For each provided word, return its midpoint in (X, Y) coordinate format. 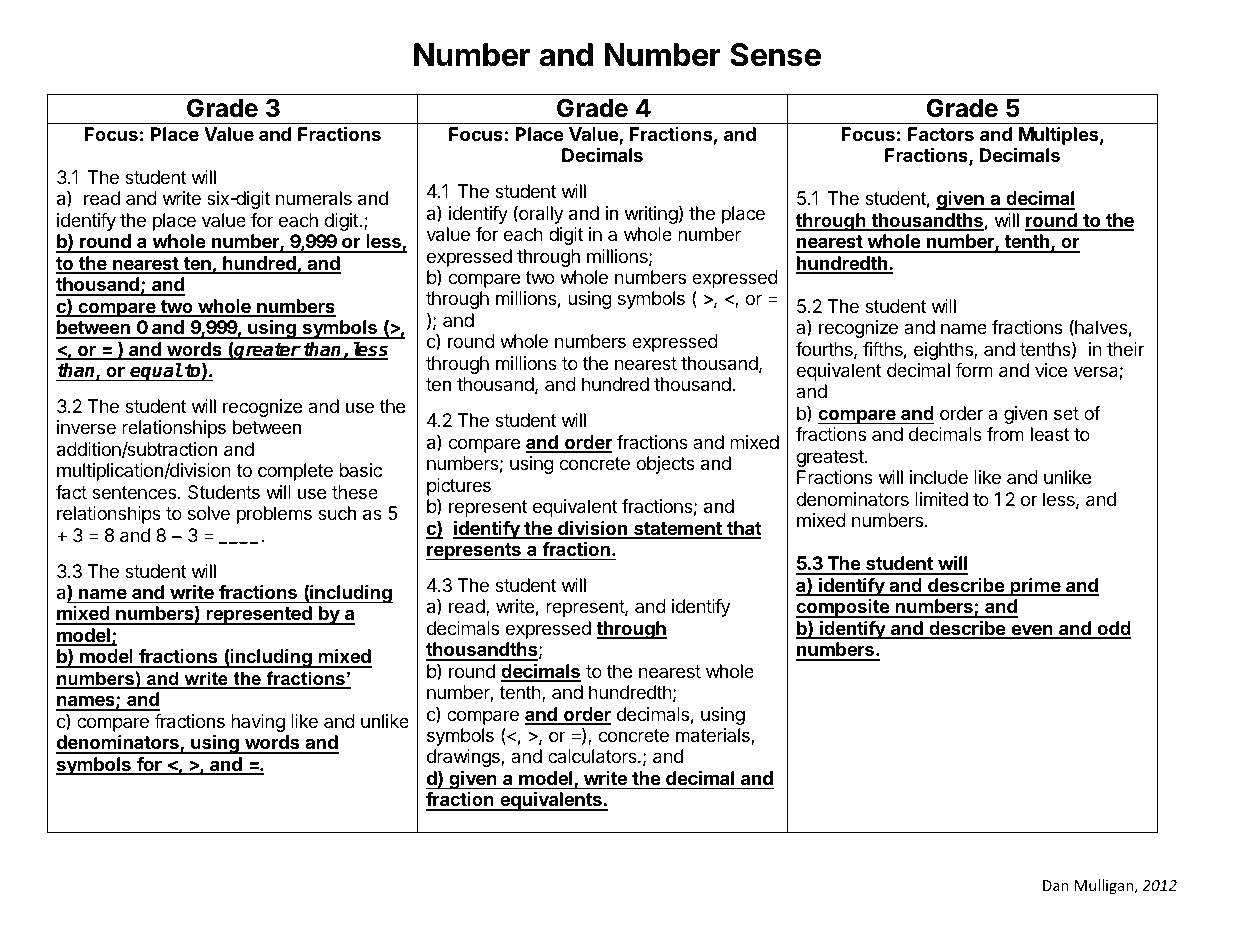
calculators (593, 756)
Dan (1056, 885)
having (258, 723)
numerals (314, 198)
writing (651, 215)
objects (665, 465)
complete (295, 472)
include (939, 477)
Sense (775, 55)
